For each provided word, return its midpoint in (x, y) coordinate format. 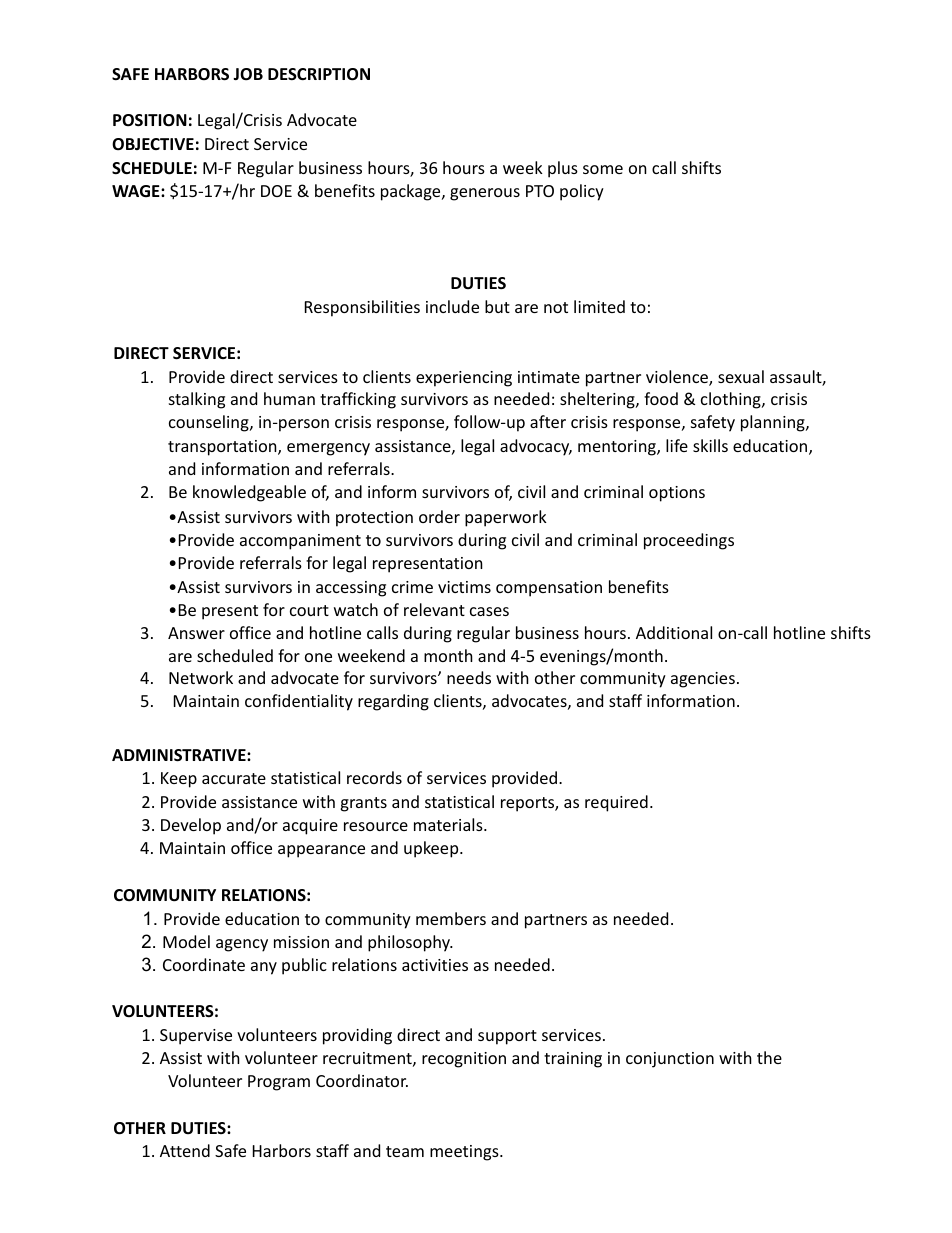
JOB (248, 74)
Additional (674, 632)
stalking (197, 400)
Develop (191, 826)
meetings (465, 1153)
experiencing (464, 379)
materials (449, 824)
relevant (434, 609)
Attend (185, 1150)
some (603, 169)
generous (485, 194)
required (616, 803)
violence (678, 378)
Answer (196, 633)
